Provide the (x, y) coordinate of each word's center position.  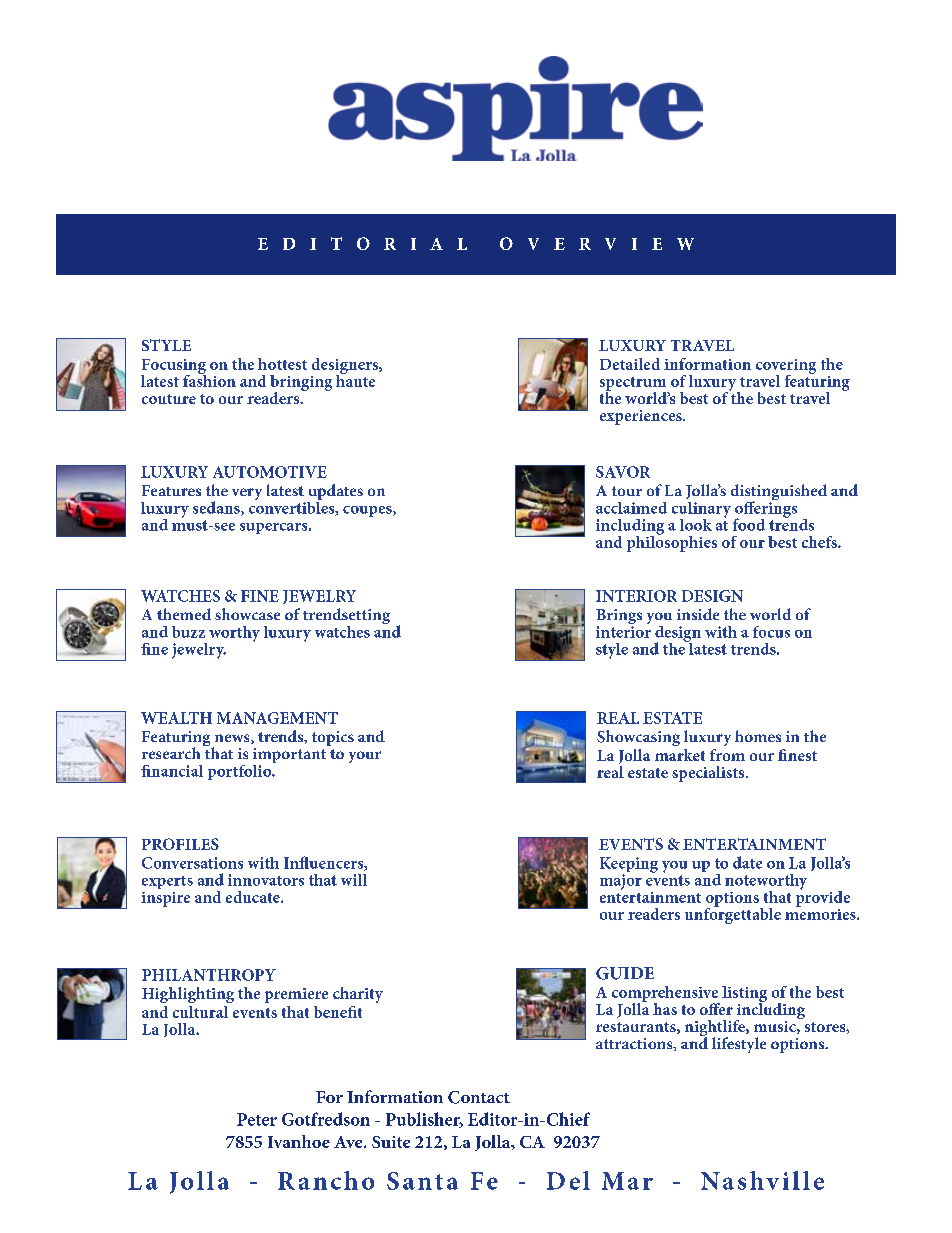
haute (355, 379)
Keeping (629, 866)
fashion (209, 379)
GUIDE (625, 973)
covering (786, 367)
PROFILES (180, 844)
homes (758, 736)
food (749, 524)
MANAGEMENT (277, 718)
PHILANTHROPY (209, 975)
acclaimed (631, 508)
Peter (257, 1119)
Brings (619, 618)
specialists (709, 774)
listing (744, 995)
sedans (217, 508)
